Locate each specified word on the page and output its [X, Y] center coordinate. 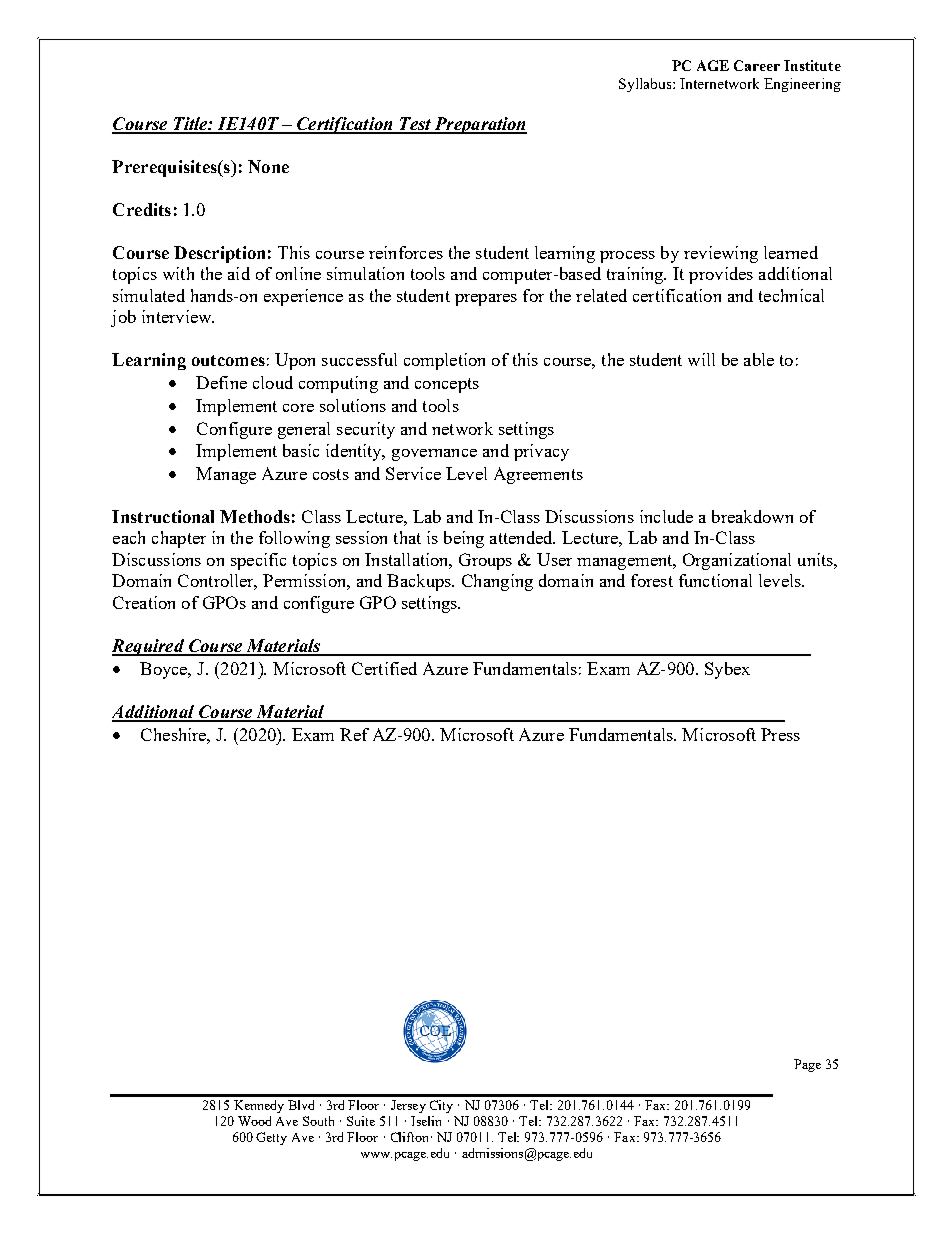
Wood [254, 1121]
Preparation [479, 125]
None [268, 166]
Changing [497, 582]
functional [715, 580]
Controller [217, 582]
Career [757, 65]
